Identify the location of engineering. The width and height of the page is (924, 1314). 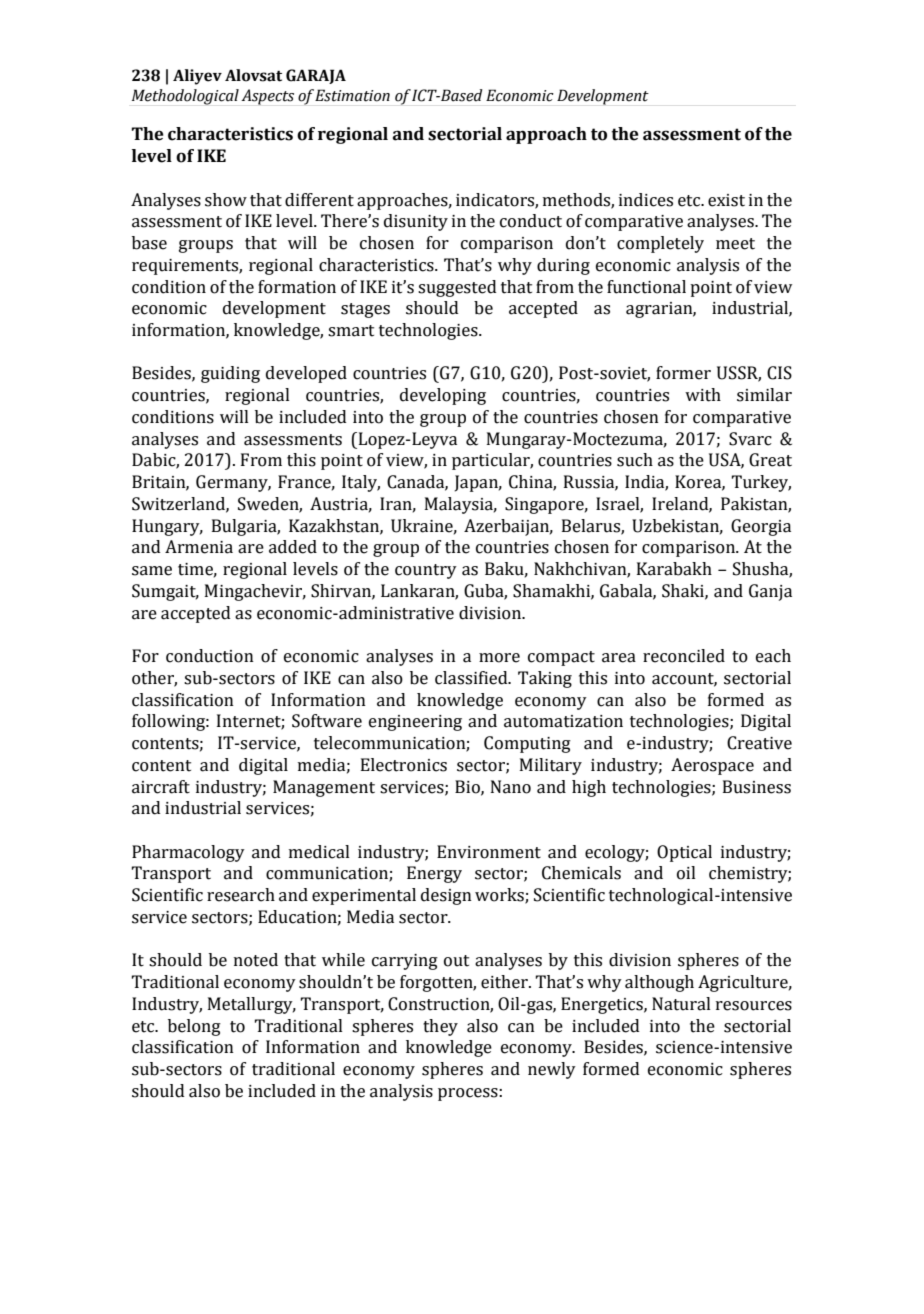
(415, 723).
